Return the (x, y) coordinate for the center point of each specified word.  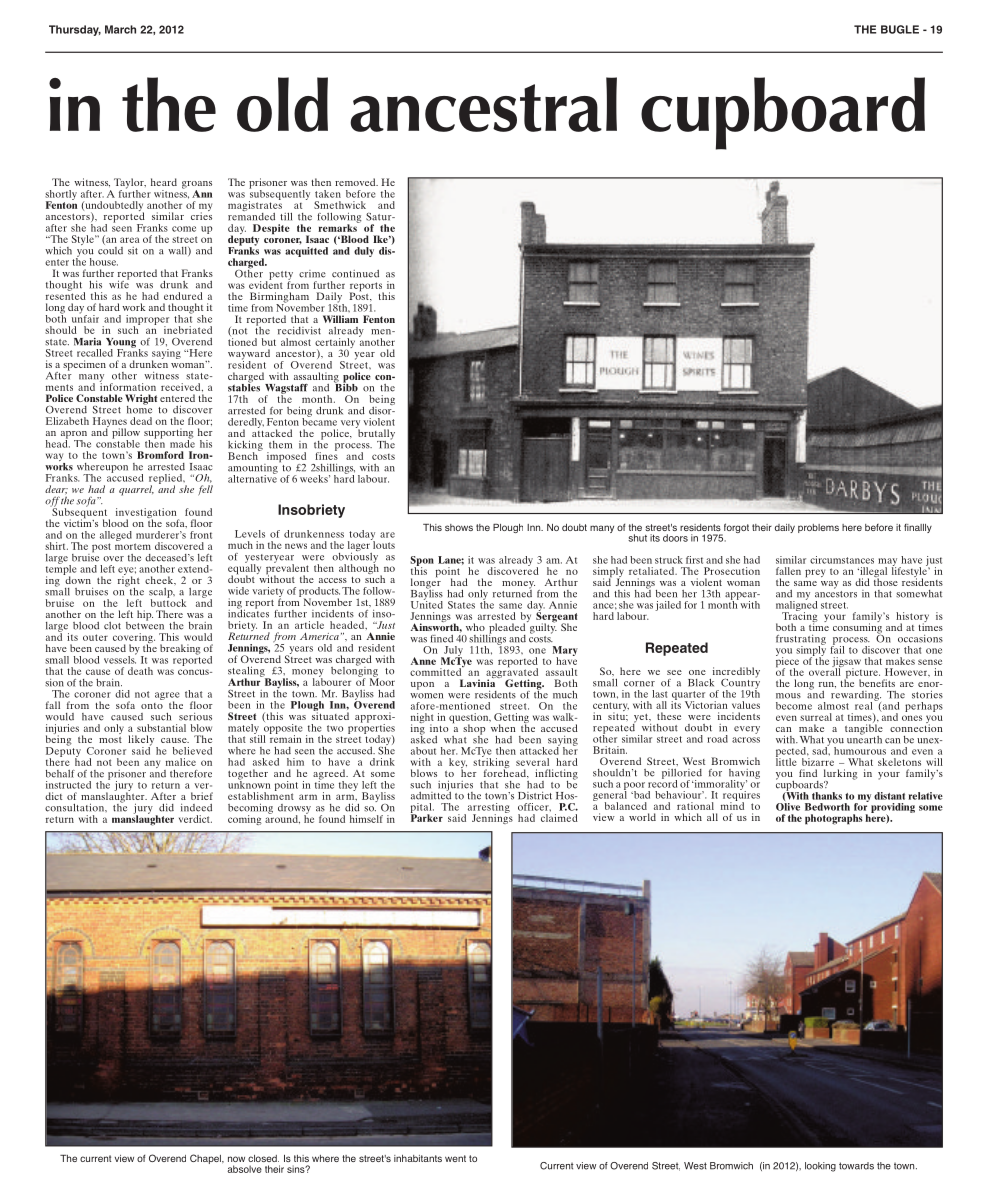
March (120, 29)
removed (356, 182)
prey (815, 573)
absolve (244, 1169)
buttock (168, 602)
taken (328, 194)
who (475, 627)
